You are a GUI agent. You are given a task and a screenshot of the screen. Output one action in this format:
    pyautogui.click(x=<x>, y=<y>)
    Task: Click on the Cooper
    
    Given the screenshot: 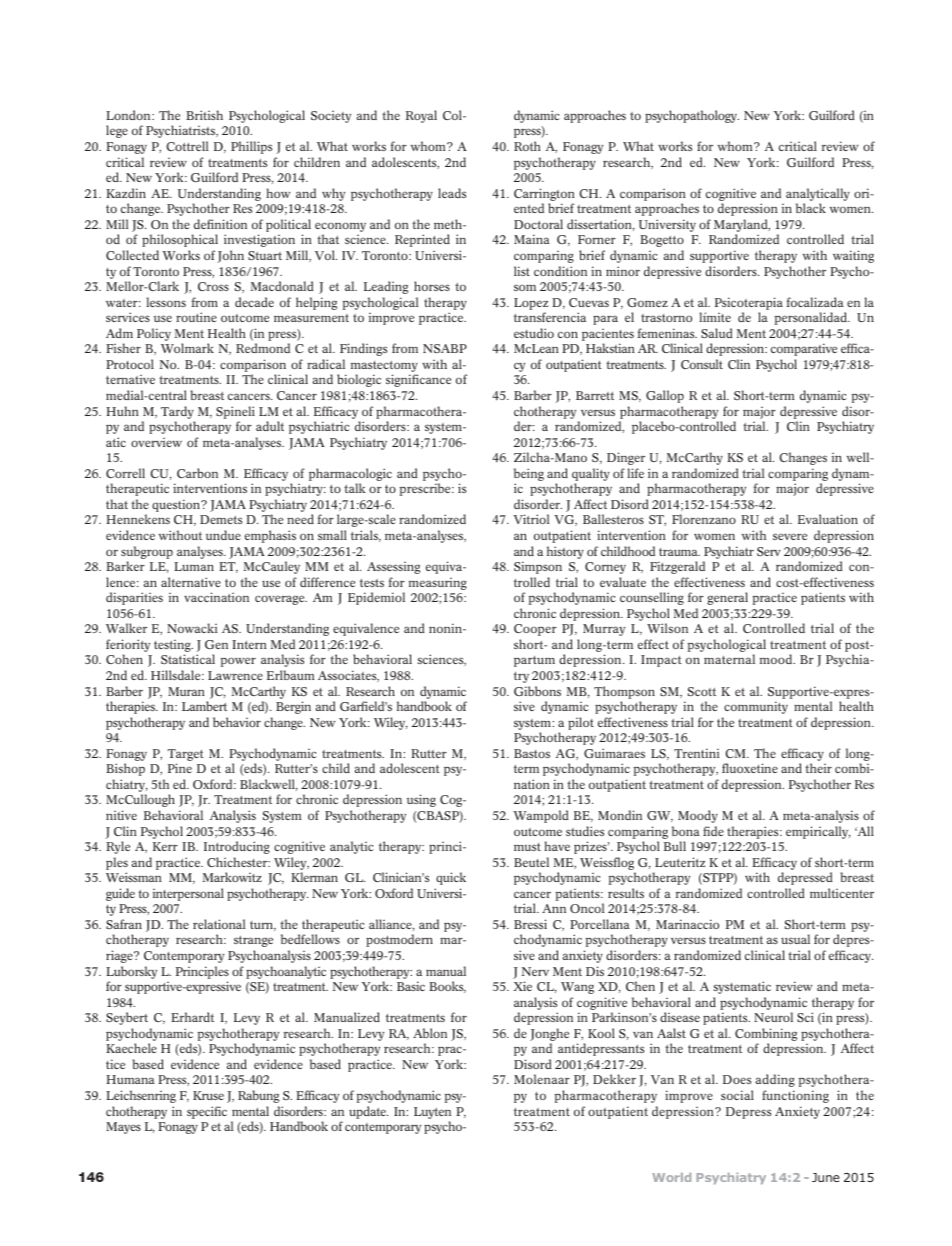 What is the action you would take?
    pyautogui.click(x=535, y=630)
